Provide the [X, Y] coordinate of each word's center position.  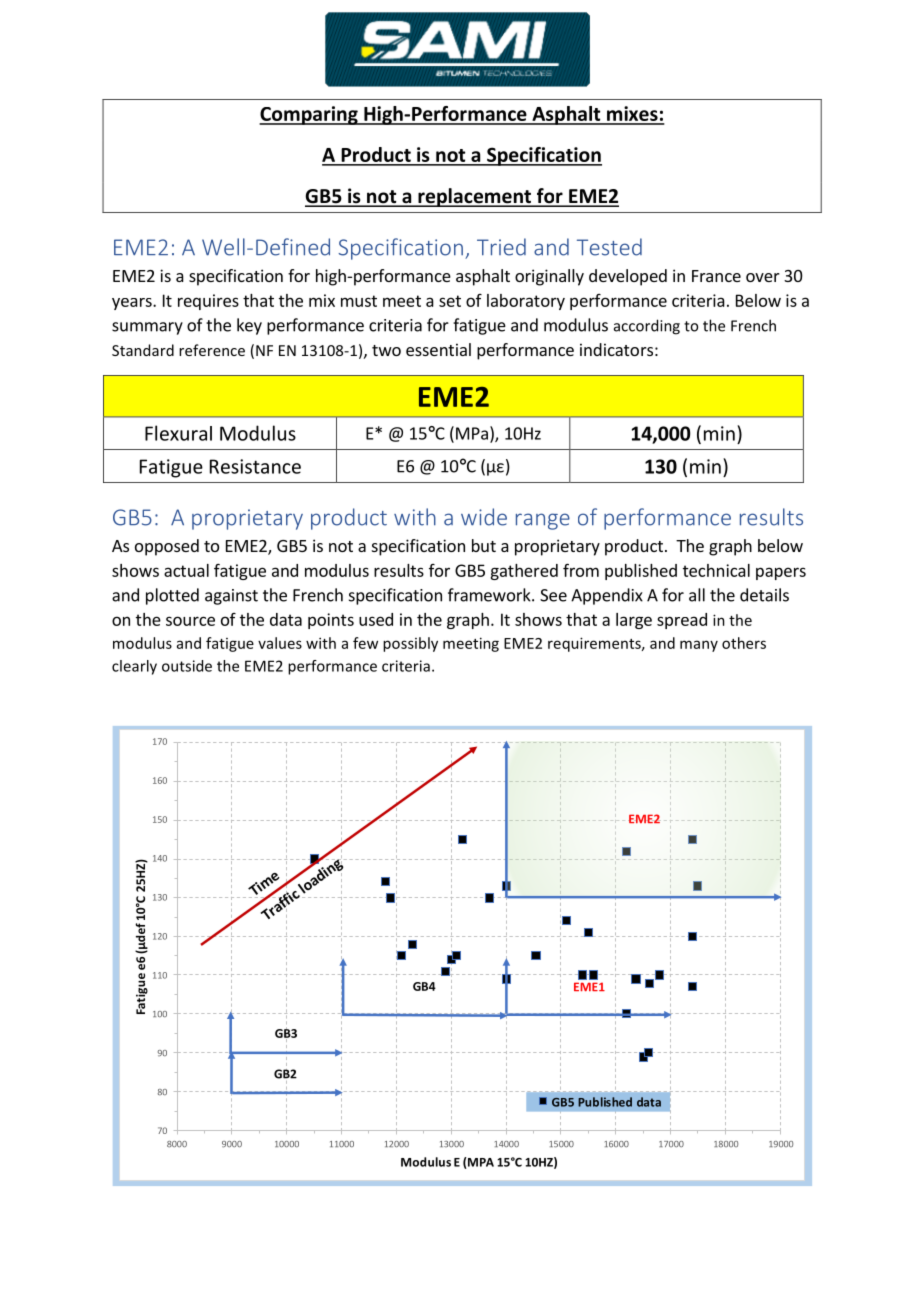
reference [212, 350]
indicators [616, 349]
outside [187, 666]
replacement [475, 197]
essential [438, 349]
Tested [609, 247]
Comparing [309, 115]
